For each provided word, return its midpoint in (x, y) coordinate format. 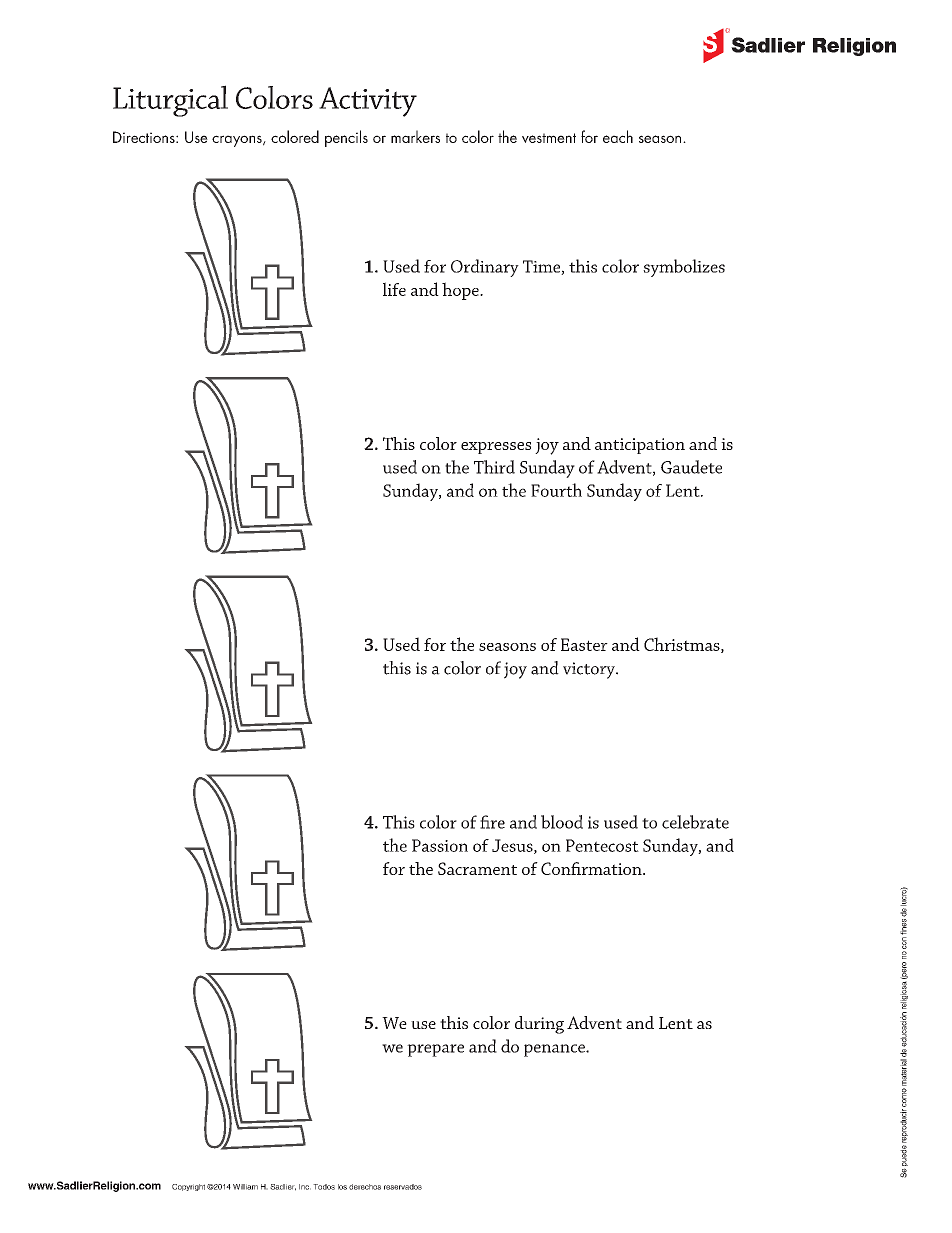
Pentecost (602, 845)
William (245, 1187)
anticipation (640, 446)
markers (415, 136)
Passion (440, 845)
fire (492, 822)
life (394, 289)
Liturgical (170, 101)
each (618, 136)
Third (494, 467)
